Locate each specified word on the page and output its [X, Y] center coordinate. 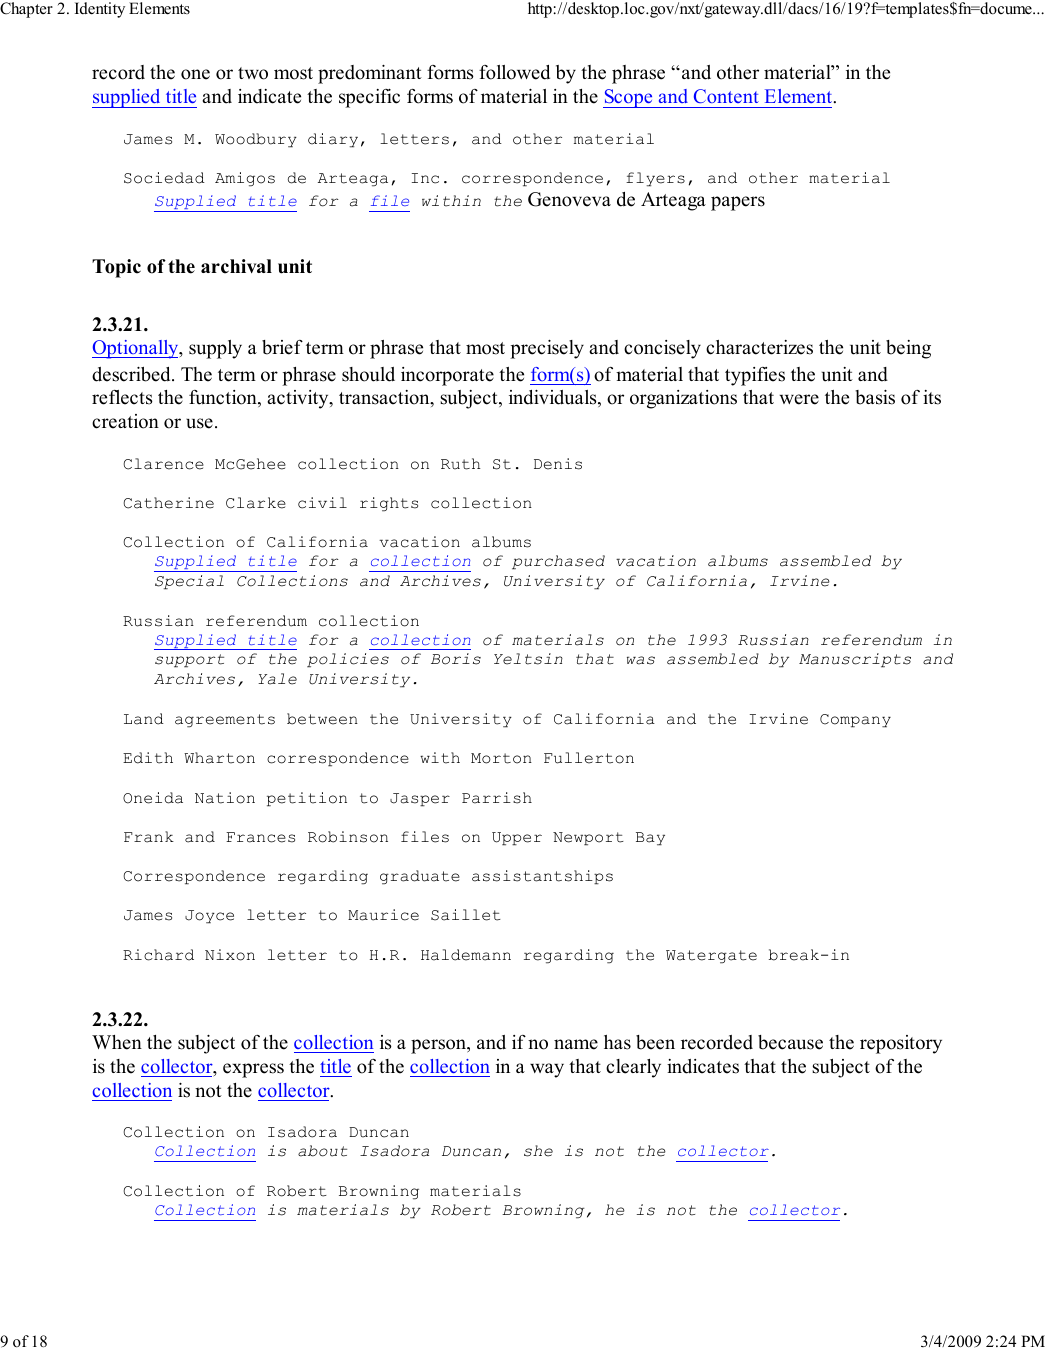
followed [514, 72]
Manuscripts [855, 660]
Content [726, 96]
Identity [100, 10]
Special [189, 582]
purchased [558, 562]
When [117, 1042]
